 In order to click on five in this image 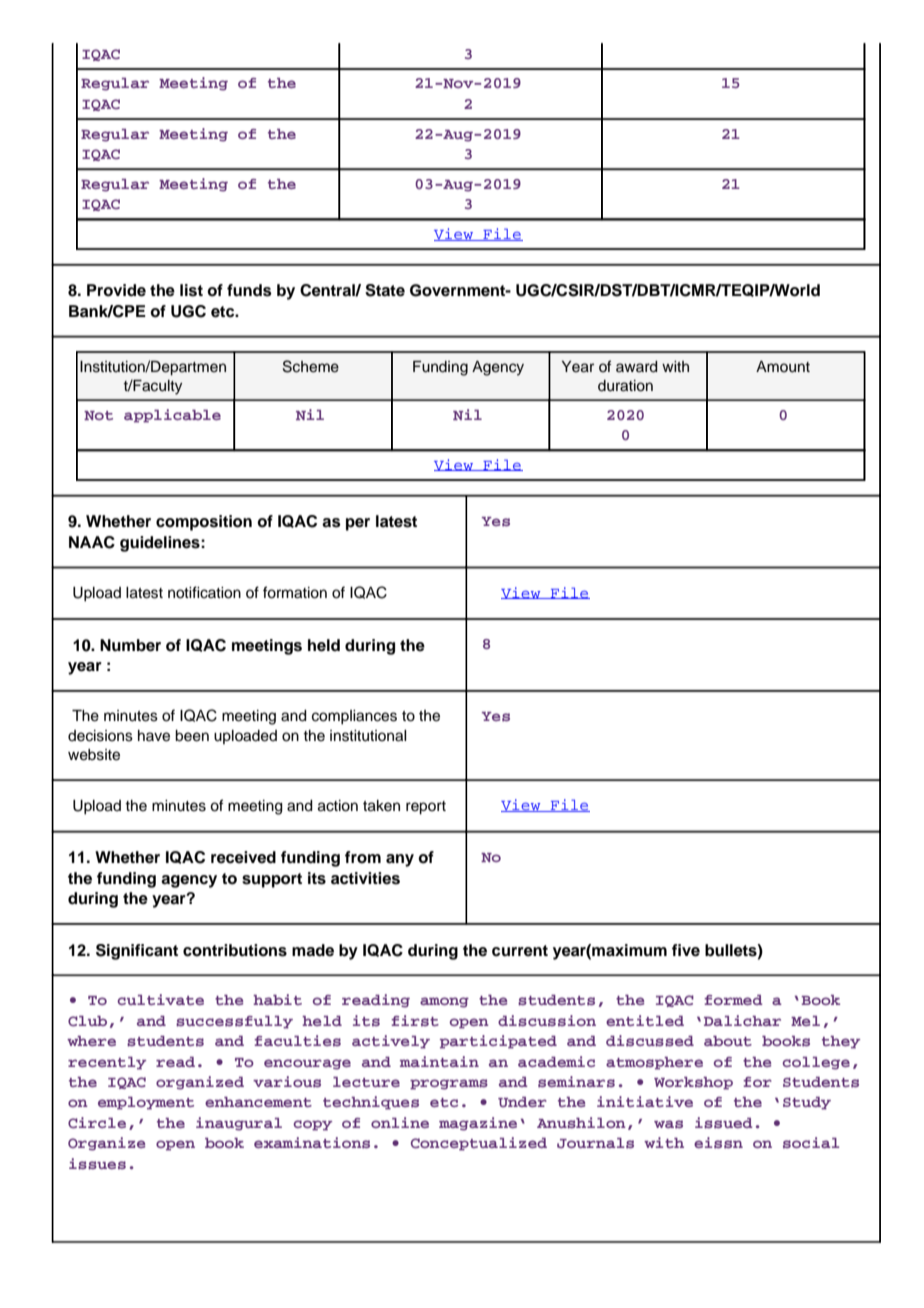, I will do `click(686, 950)`.
